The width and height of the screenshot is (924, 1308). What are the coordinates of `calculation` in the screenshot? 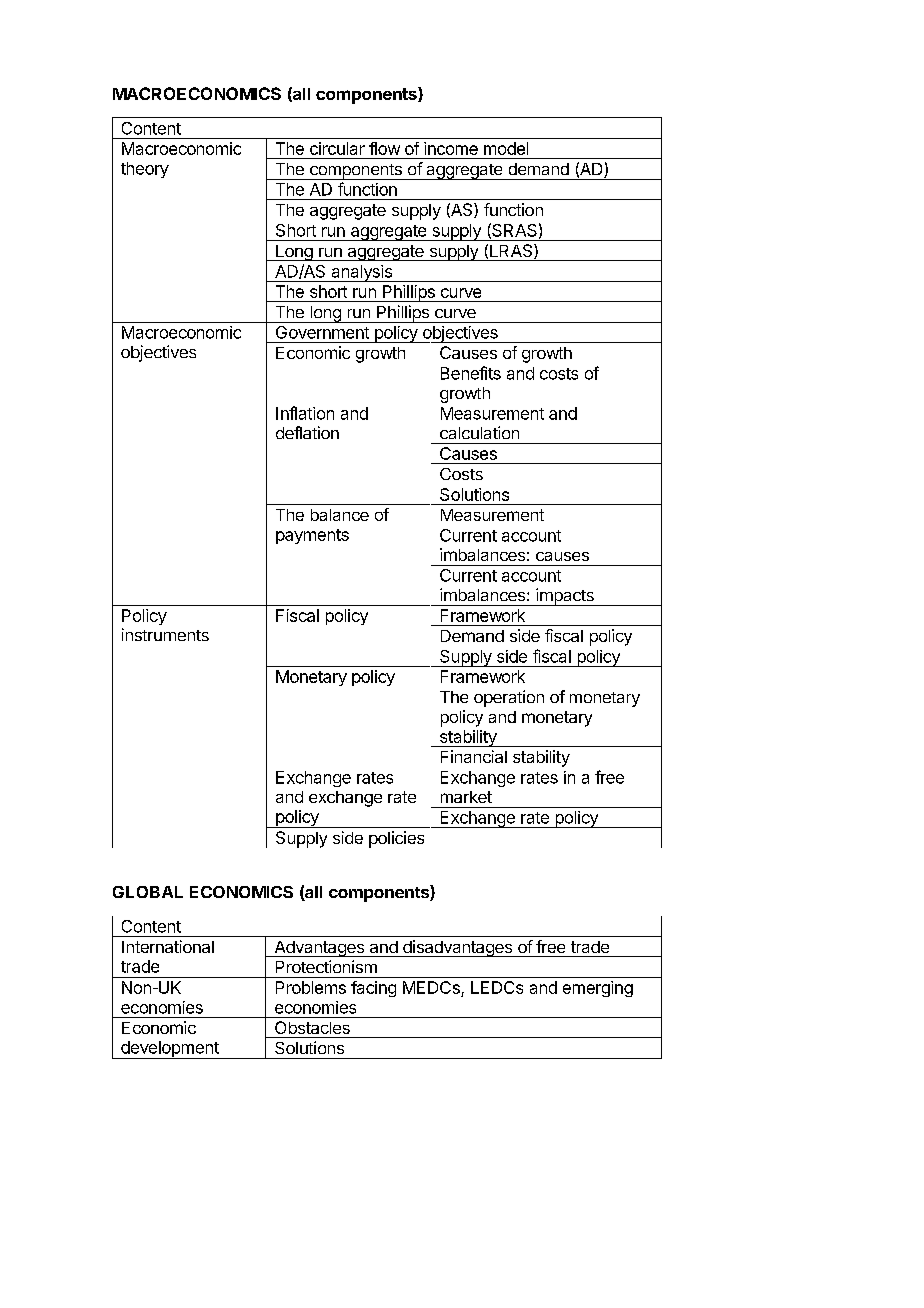 It's located at (479, 432).
